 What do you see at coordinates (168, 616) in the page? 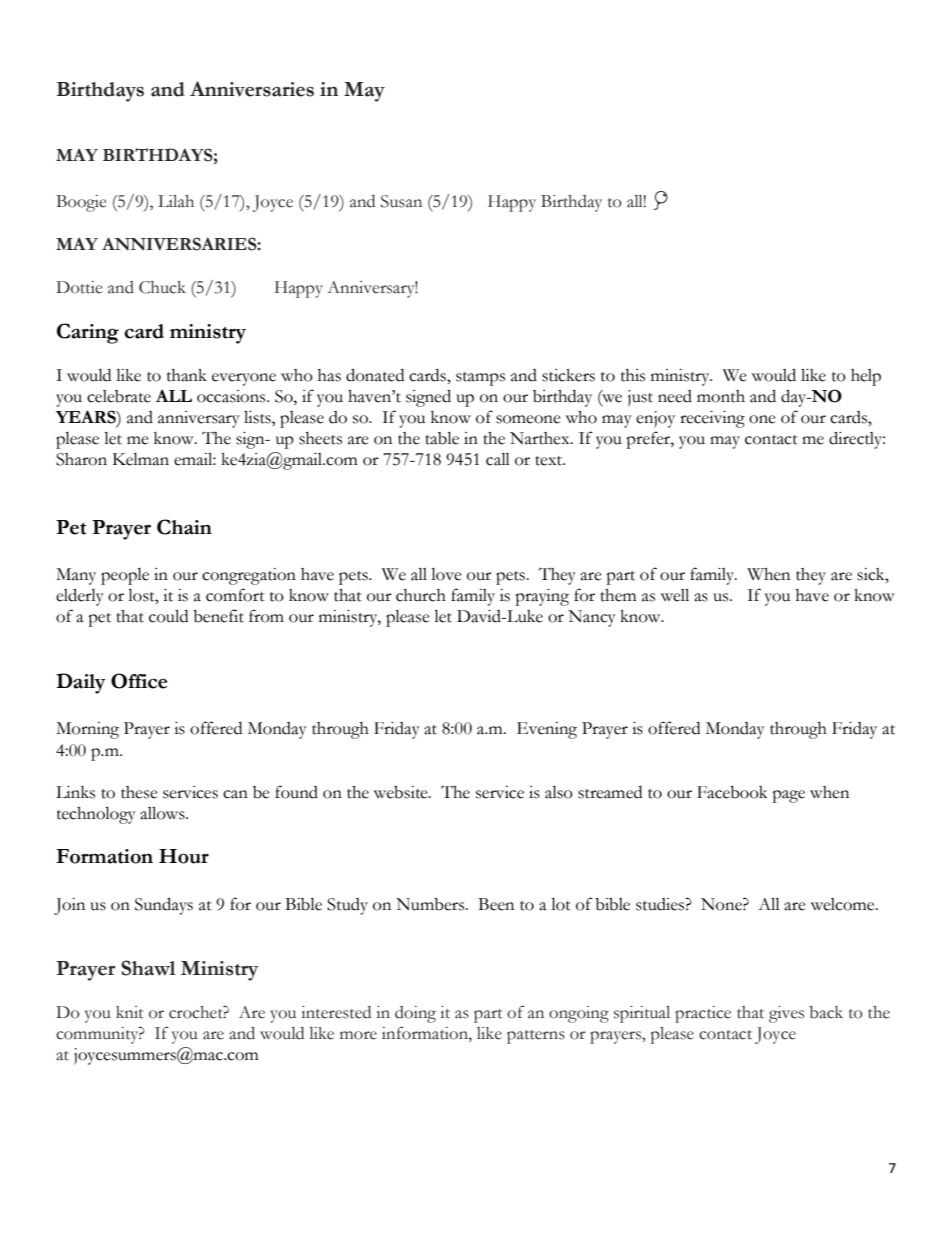
I see `could` at bounding box center [168, 616].
